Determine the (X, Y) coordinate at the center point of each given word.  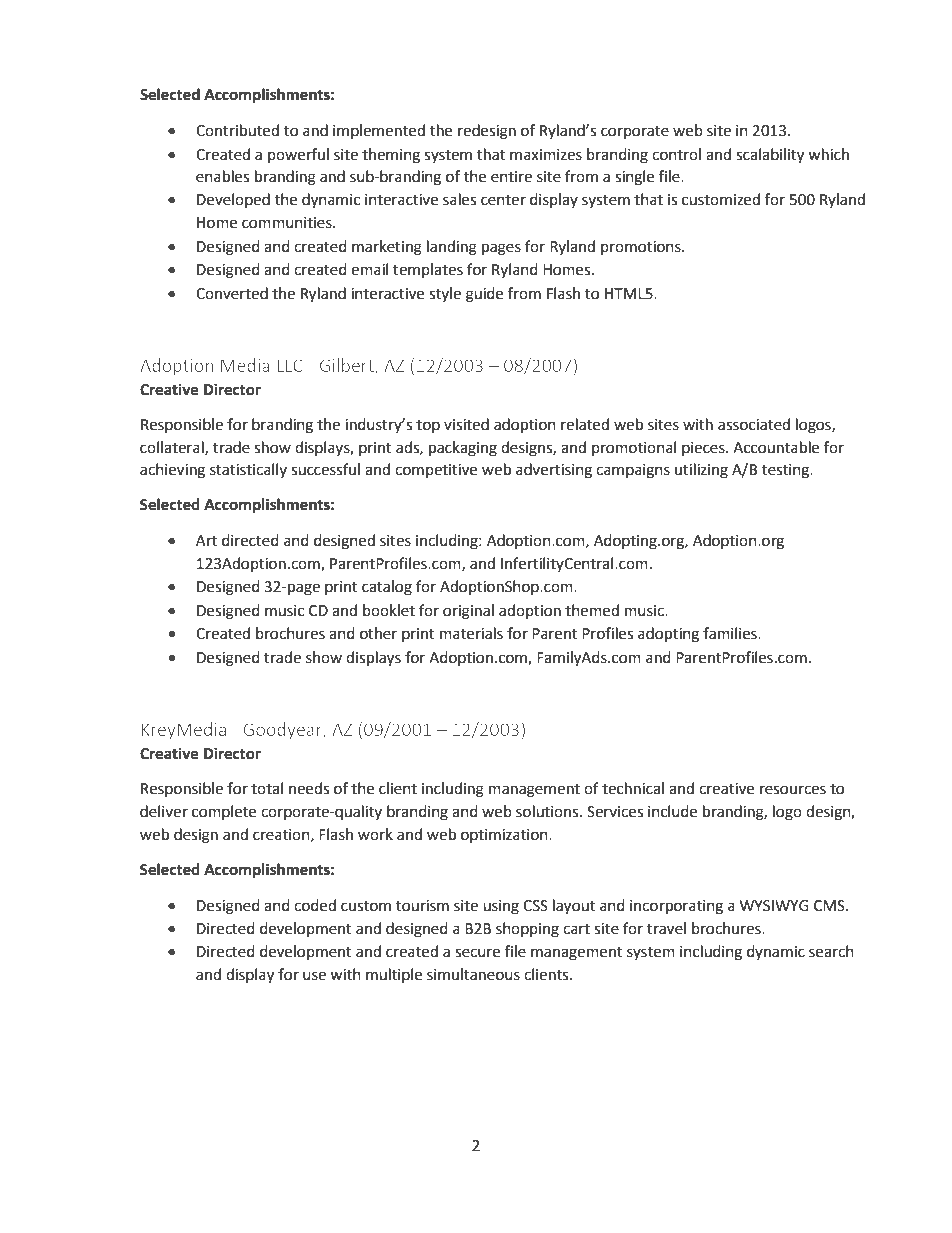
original (468, 612)
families (731, 633)
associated (754, 424)
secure (477, 953)
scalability (770, 156)
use (314, 976)
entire (511, 177)
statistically (248, 470)
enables (222, 176)
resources (793, 790)
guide (484, 295)
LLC (290, 365)
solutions (548, 811)
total (267, 788)
